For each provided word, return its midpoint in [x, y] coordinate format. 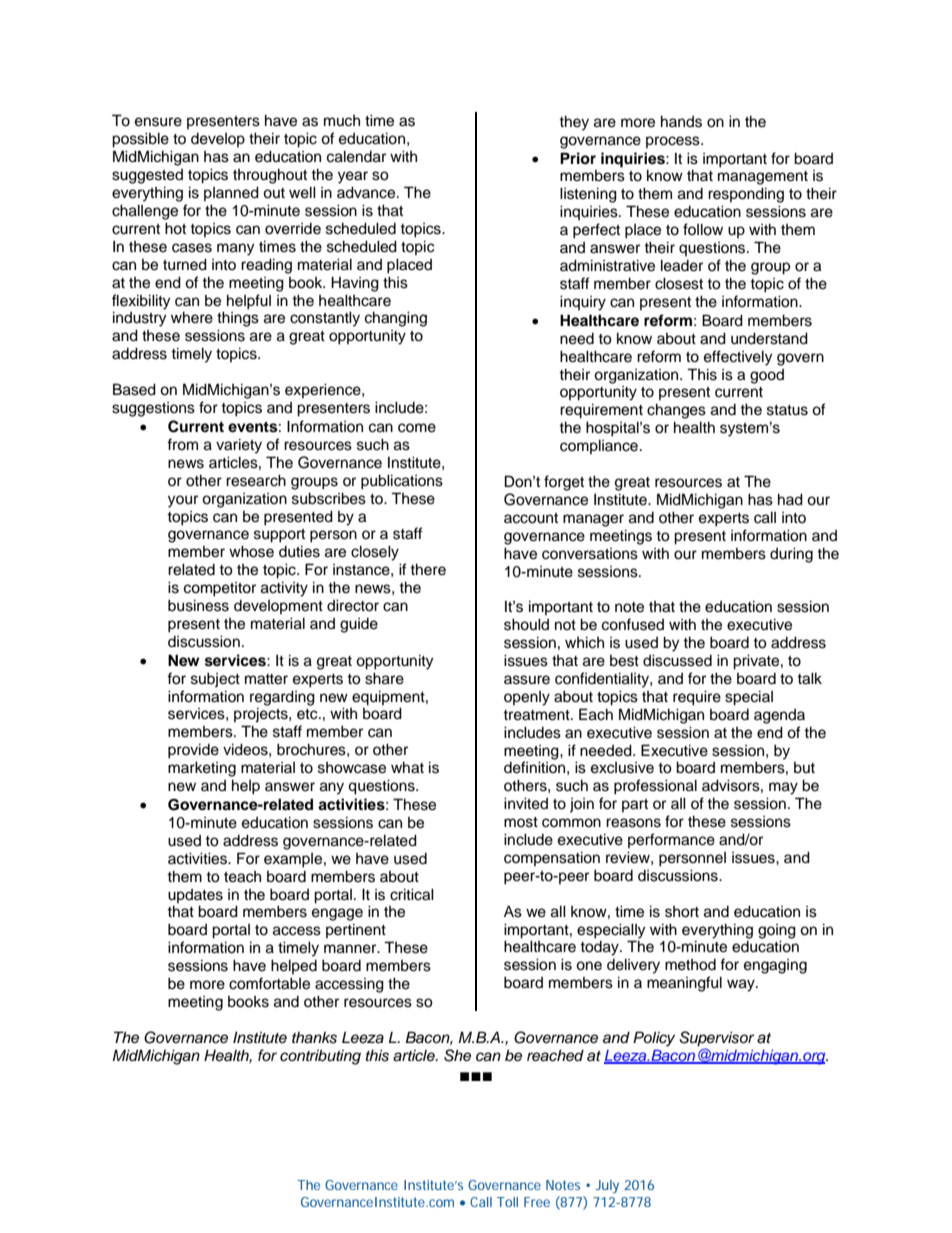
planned [231, 193]
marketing [202, 769]
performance [671, 840]
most [521, 822]
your [183, 501]
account [531, 518]
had [790, 499]
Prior [578, 158]
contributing [320, 1057]
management [763, 178]
